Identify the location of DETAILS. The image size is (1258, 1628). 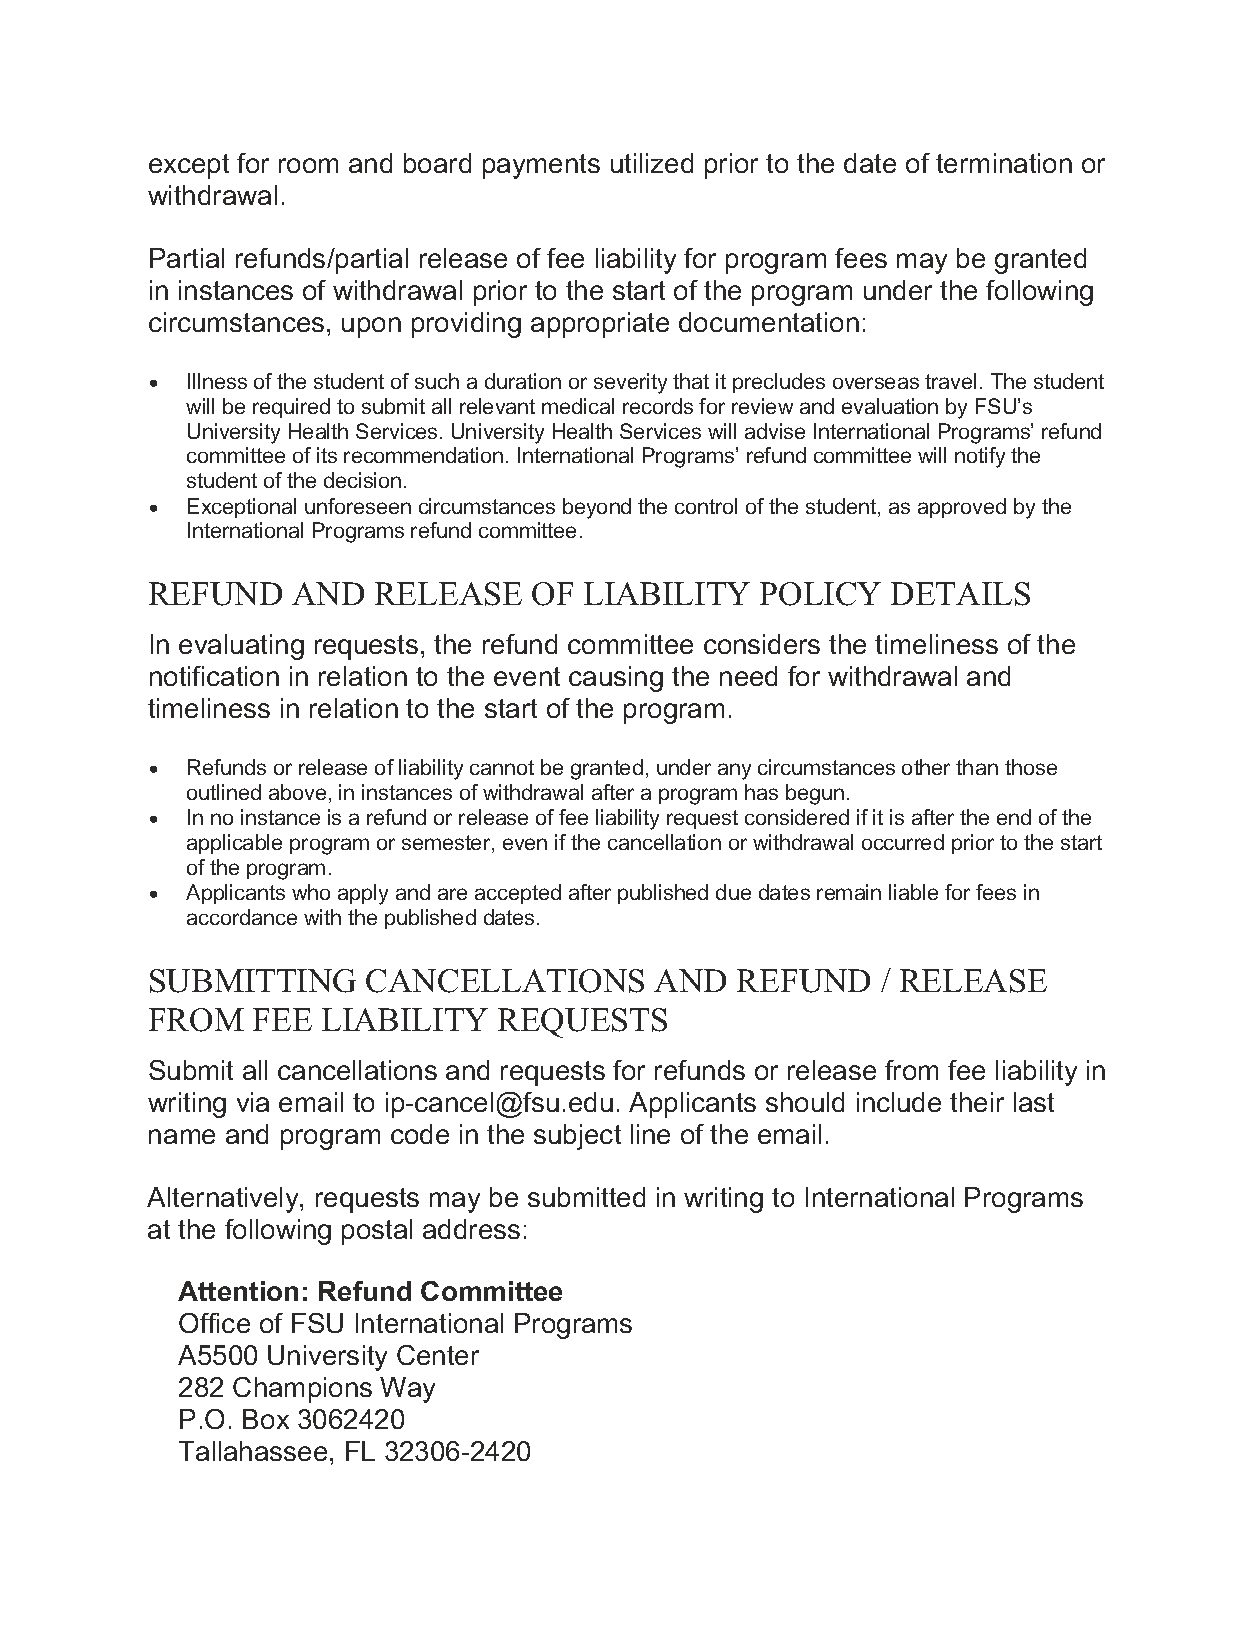
(960, 594).
